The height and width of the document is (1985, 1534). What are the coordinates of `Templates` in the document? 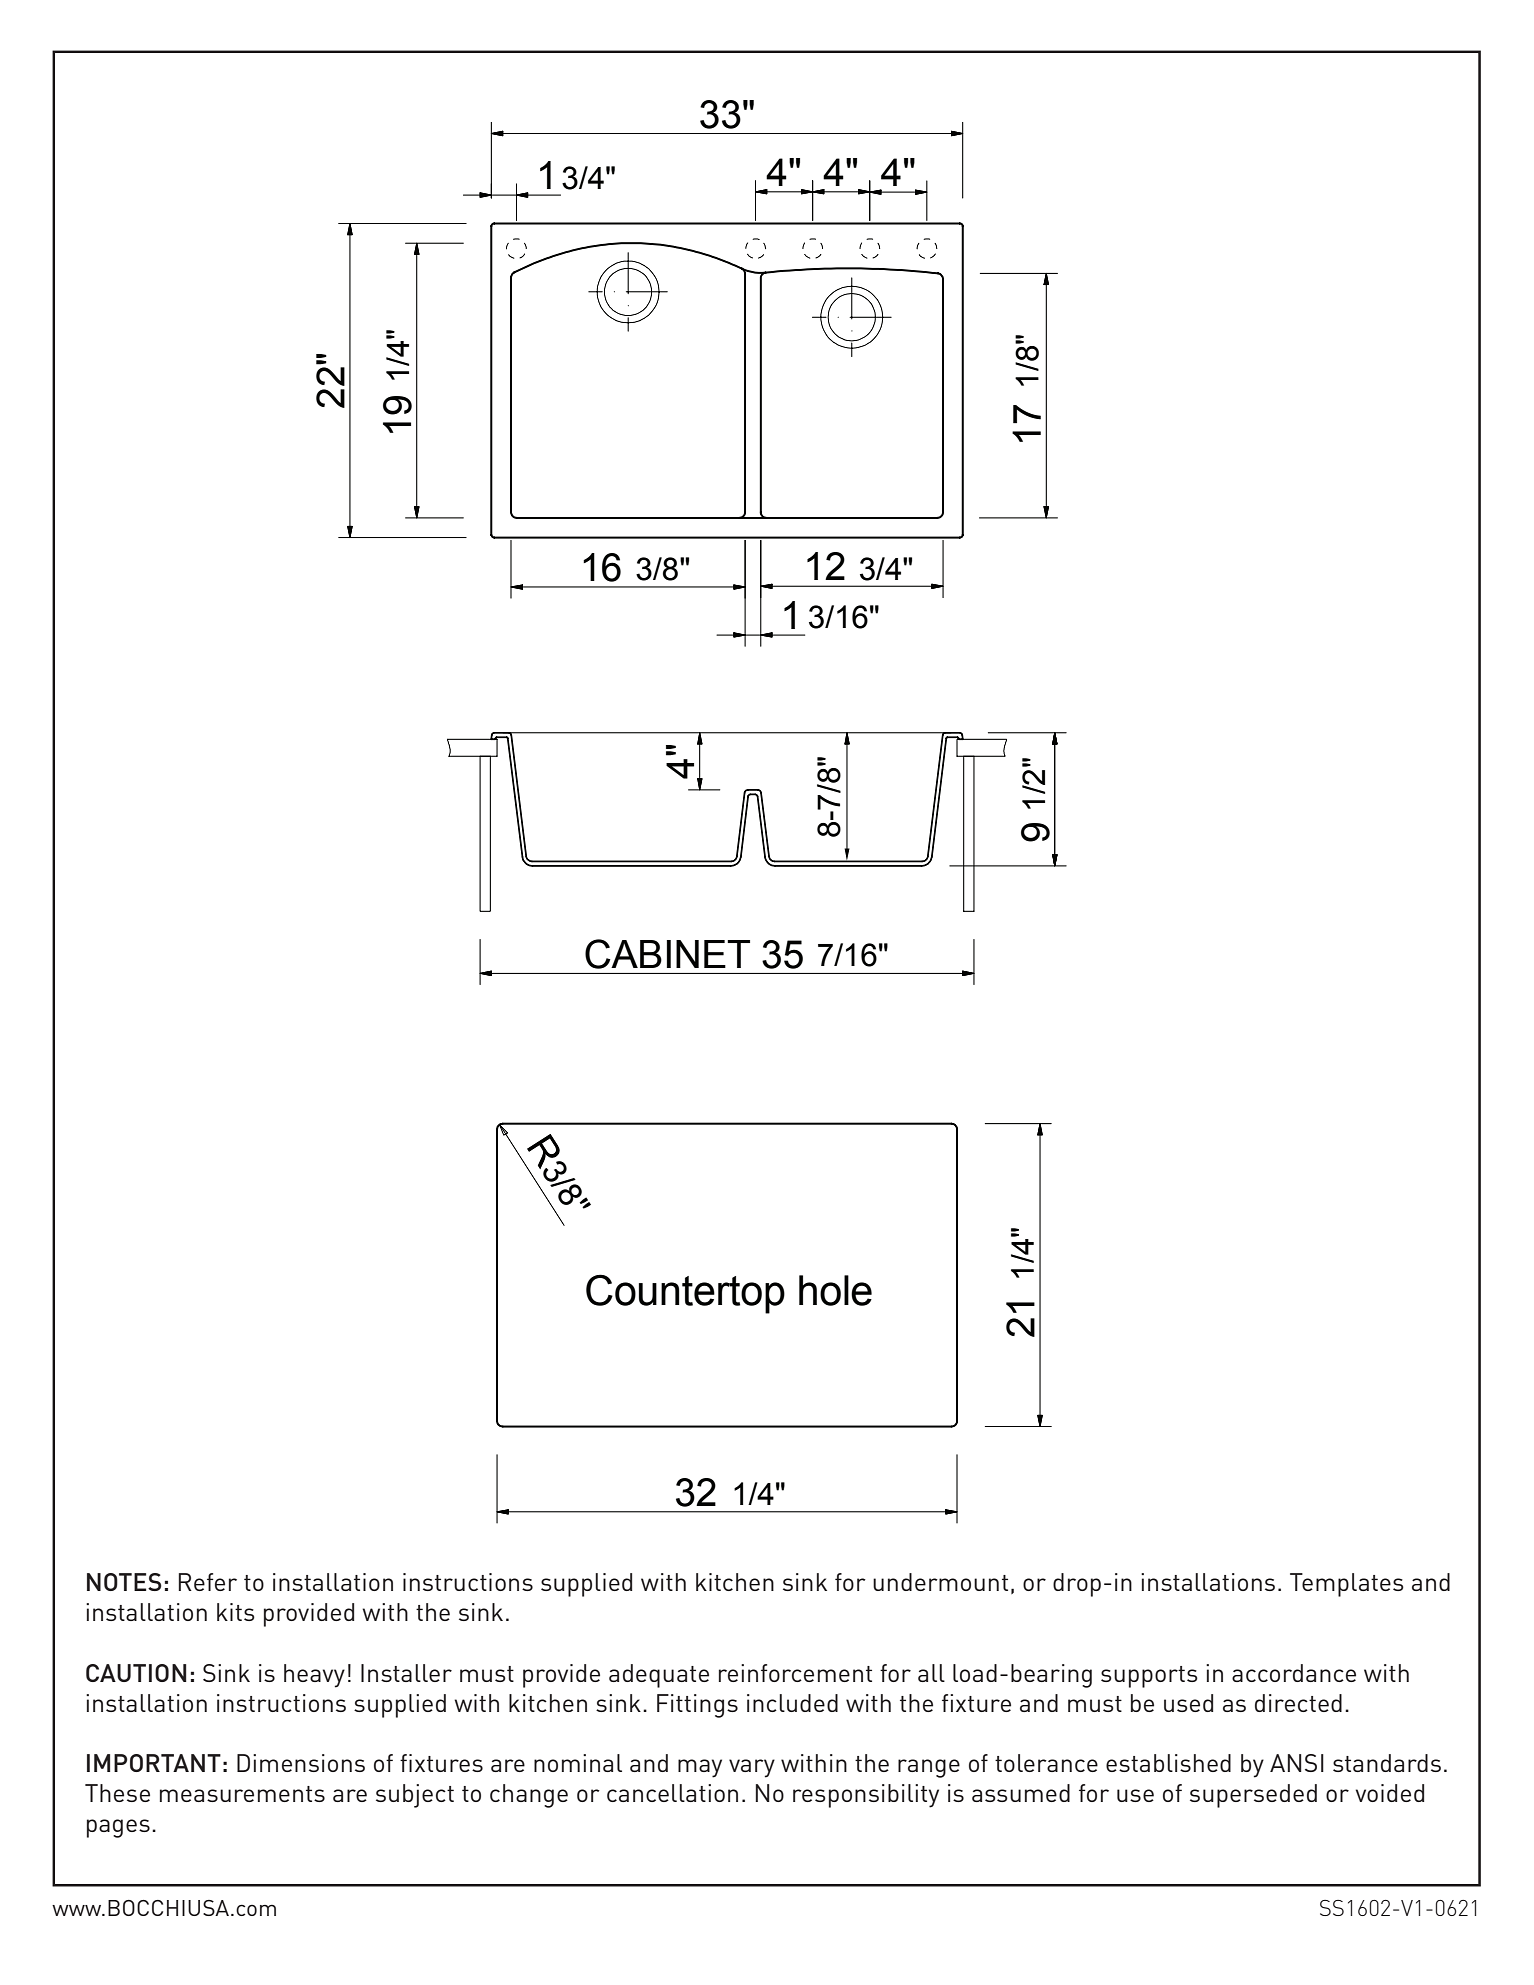 It's located at (1347, 1585).
